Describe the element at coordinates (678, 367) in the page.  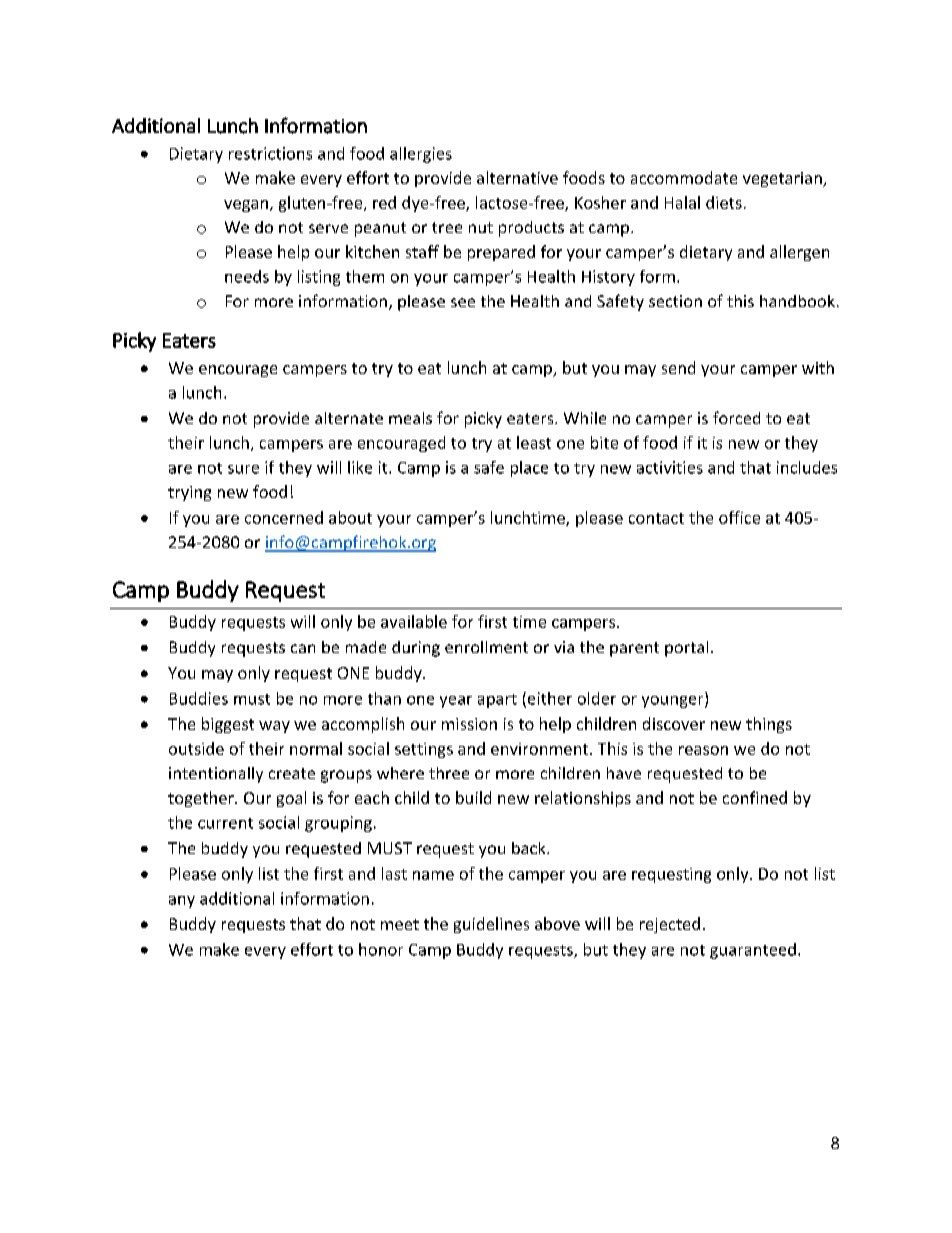
I see `send` at that location.
